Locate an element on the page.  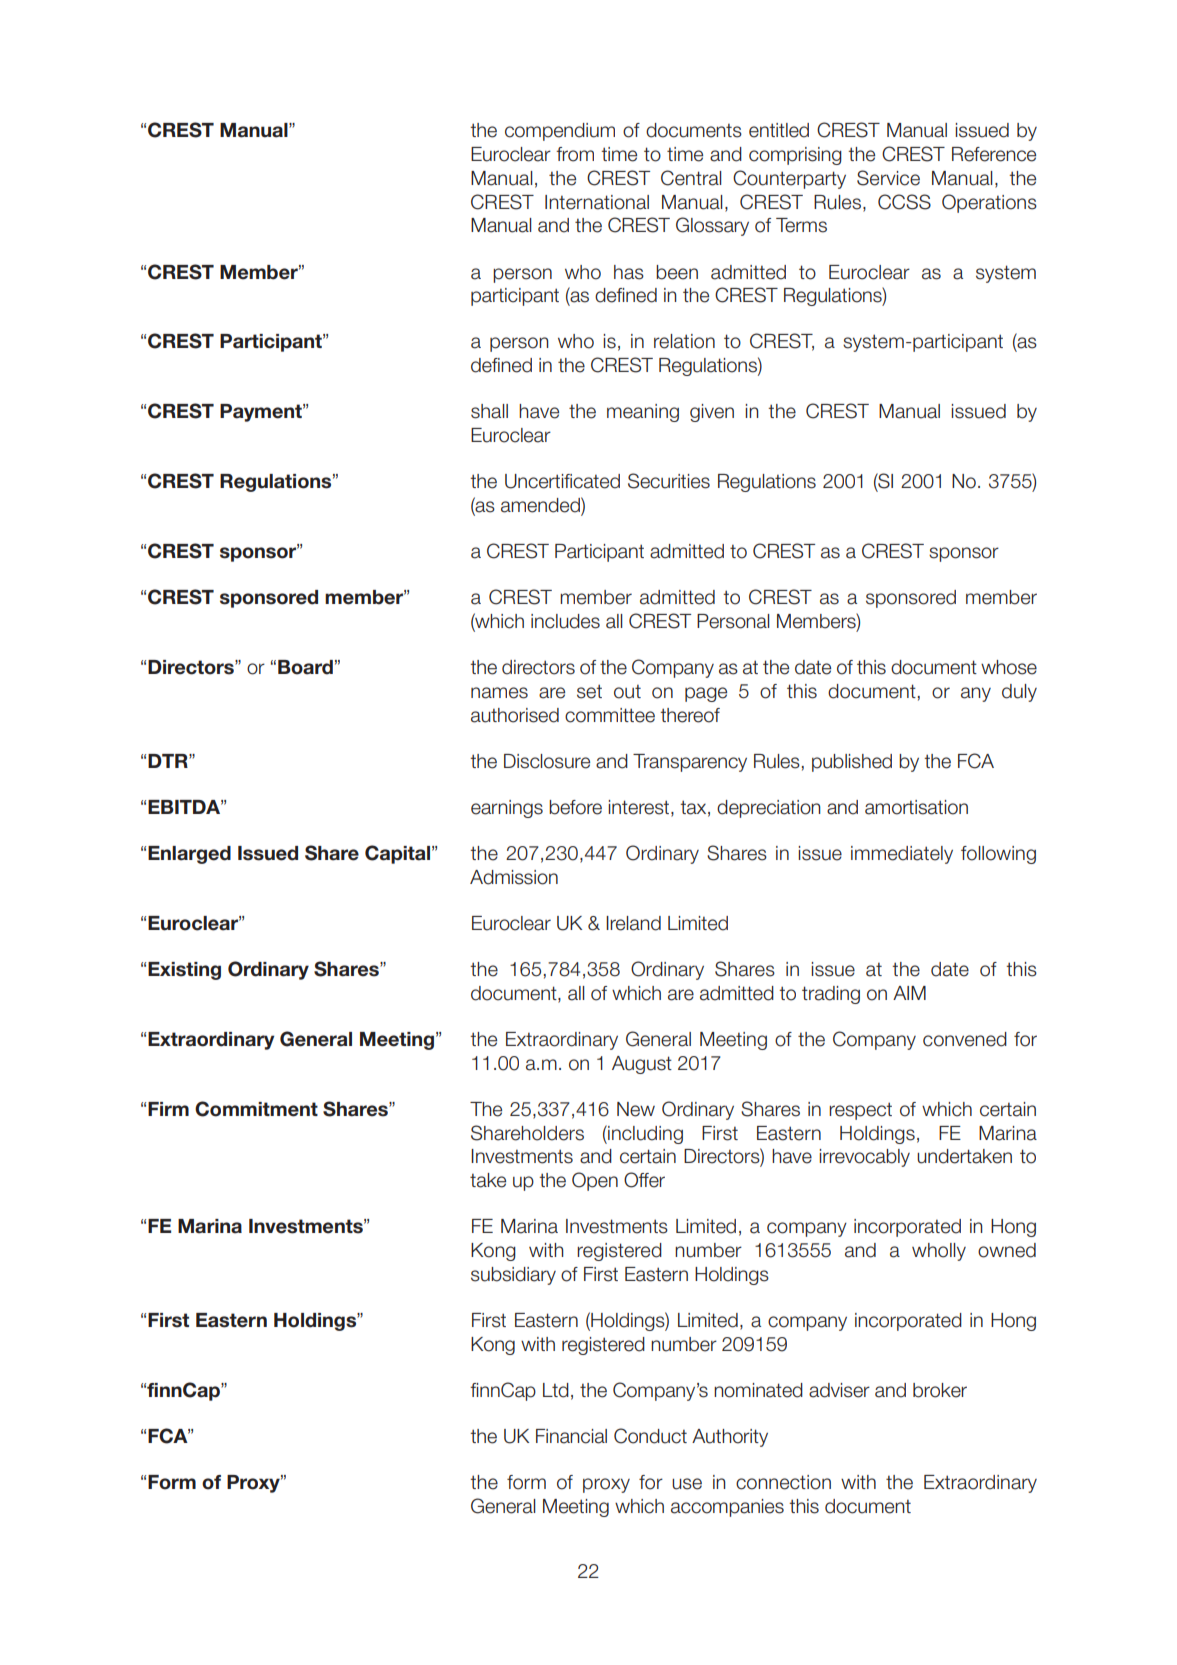
given is located at coordinates (712, 413).
